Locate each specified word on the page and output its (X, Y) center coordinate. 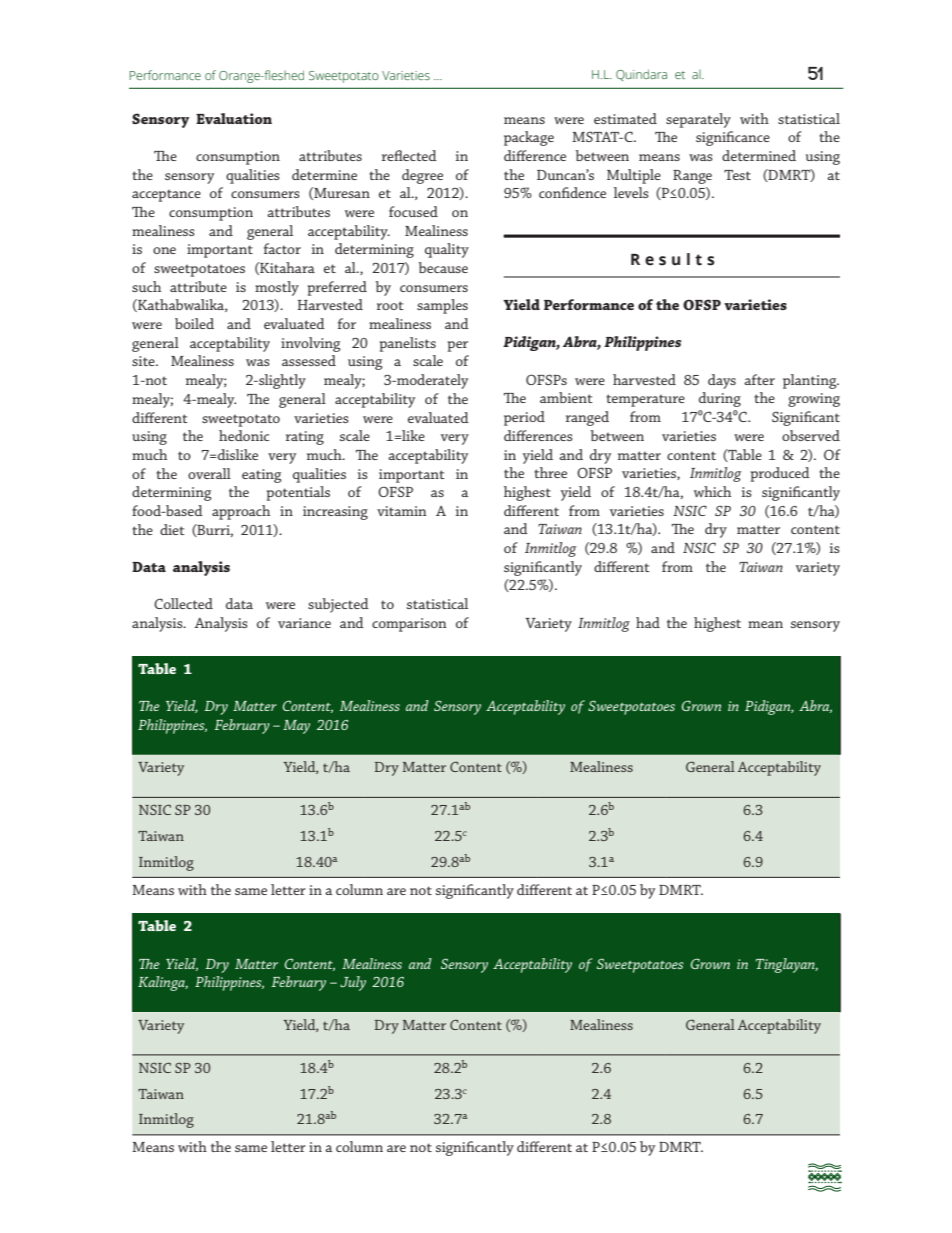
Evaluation (234, 118)
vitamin (402, 511)
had (648, 622)
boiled (194, 323)
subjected (338, 605)
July (353, 983)
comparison (409, 625)
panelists (407, 344)
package (529, 138)
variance (304, 623)
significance (733, 138)
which (712, 491)
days (722, 381)
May (296, 727)
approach (241, 512)
